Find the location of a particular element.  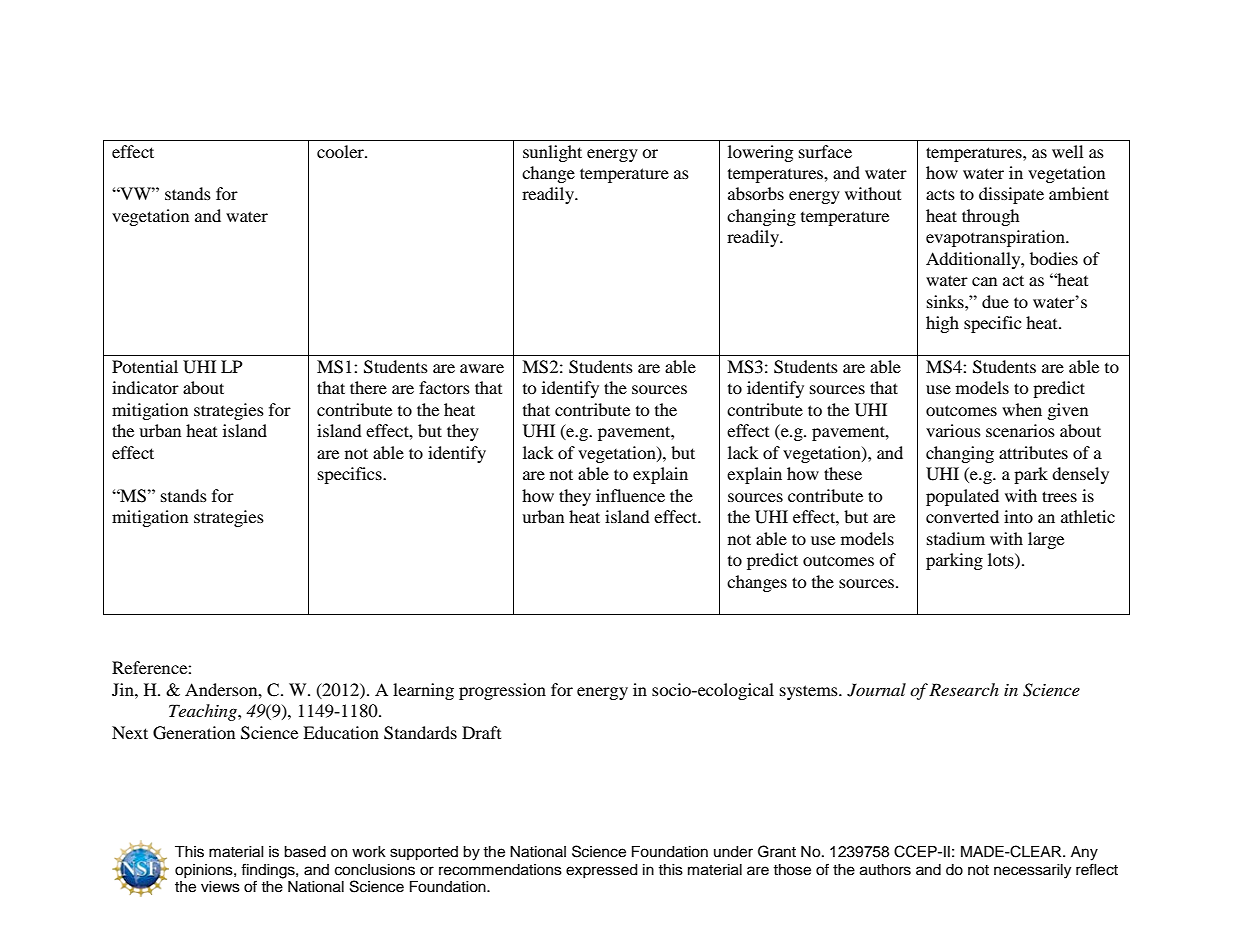

views is located at coordinates (220, 887).
